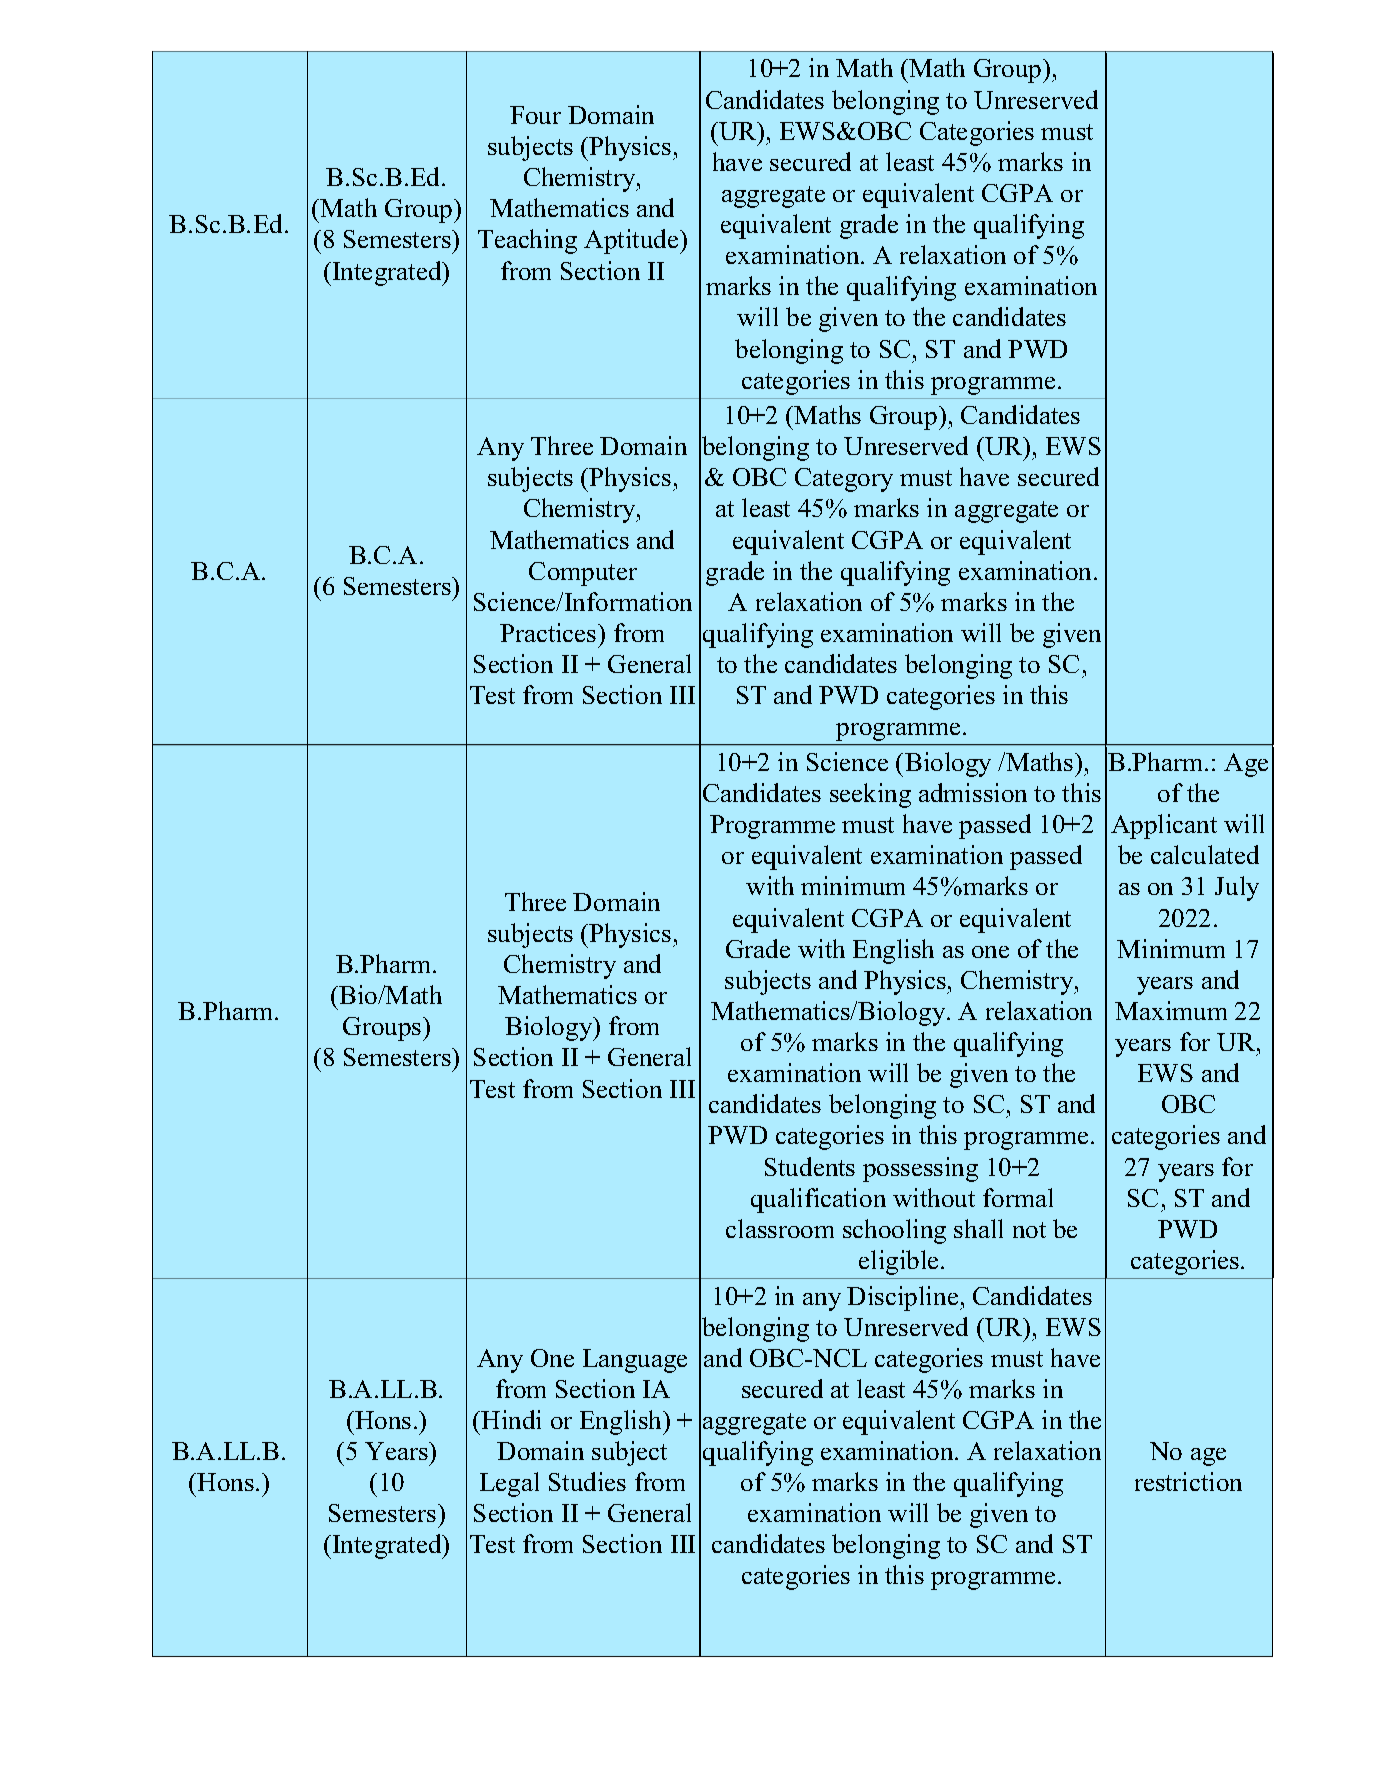 Image resolution: width=1380 pixels, height=1786 pixels. What do you see at coordinates (632, 241) in the image?
I see `Aptitude` at bounding box center [632, 241].
